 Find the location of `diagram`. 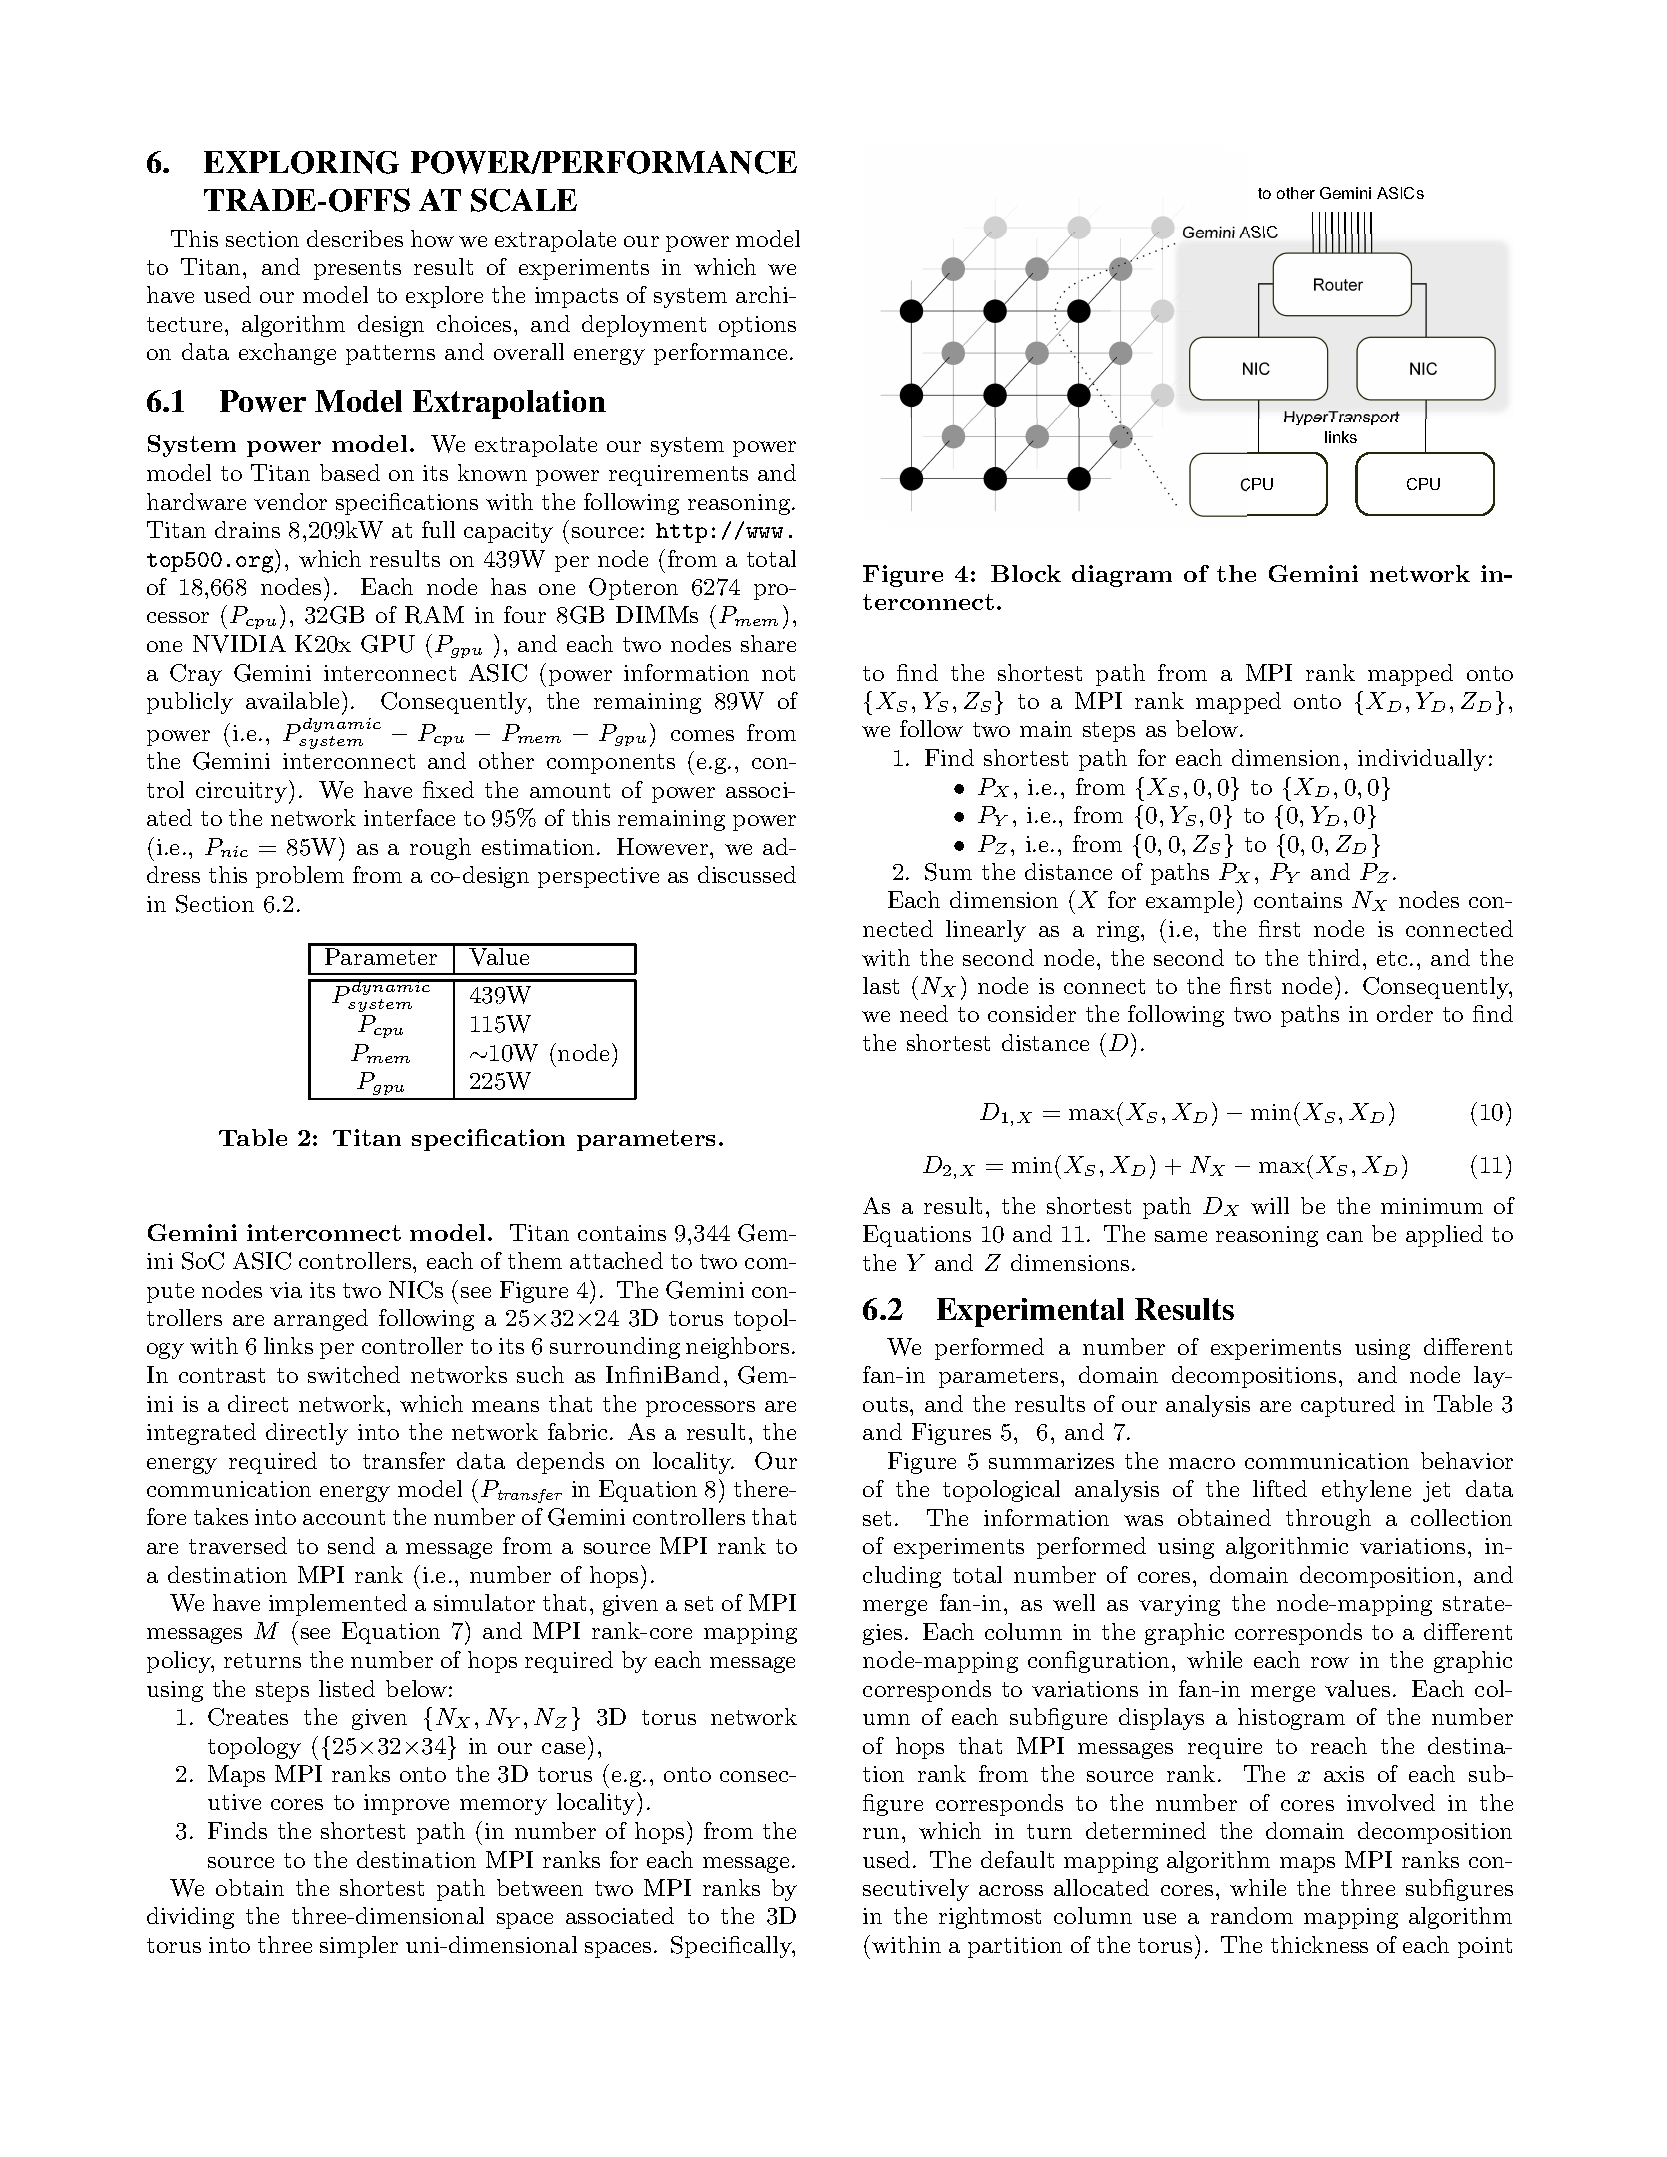

diagram is located at coordinates (1122, 576).
